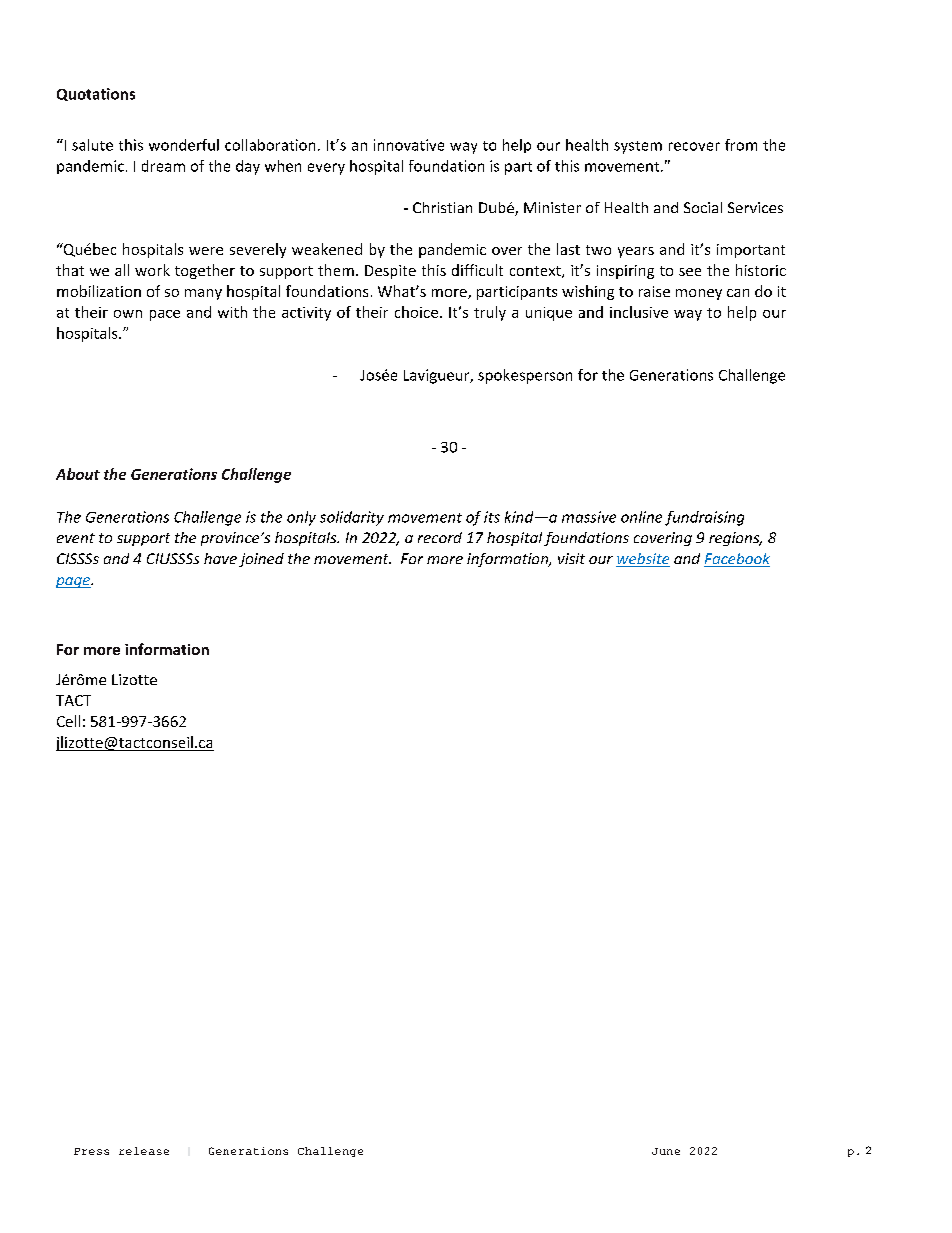 This screenshot has height=1233, width=952. What do you see at coordinates (68, 721) in the screenshot?
I see `Cell` at bounding box center [68, 721].
